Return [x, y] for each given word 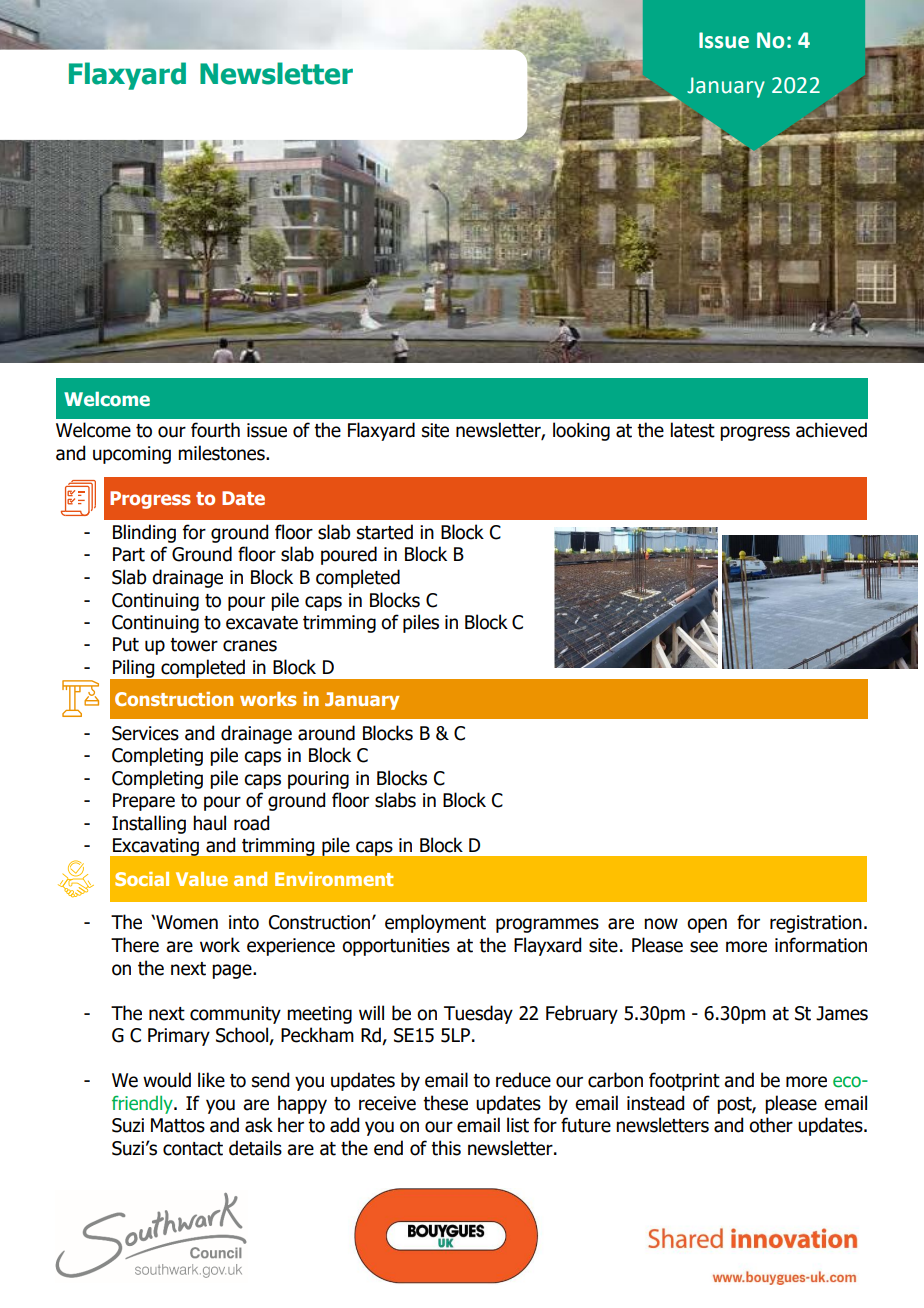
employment [435, 923]
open [707, 925]
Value [202, 879]
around [326, 733]
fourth [215, 430]
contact [193, 1149]
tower [194, 645]
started [385, 532]
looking [581, 431]
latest [693, 430]
